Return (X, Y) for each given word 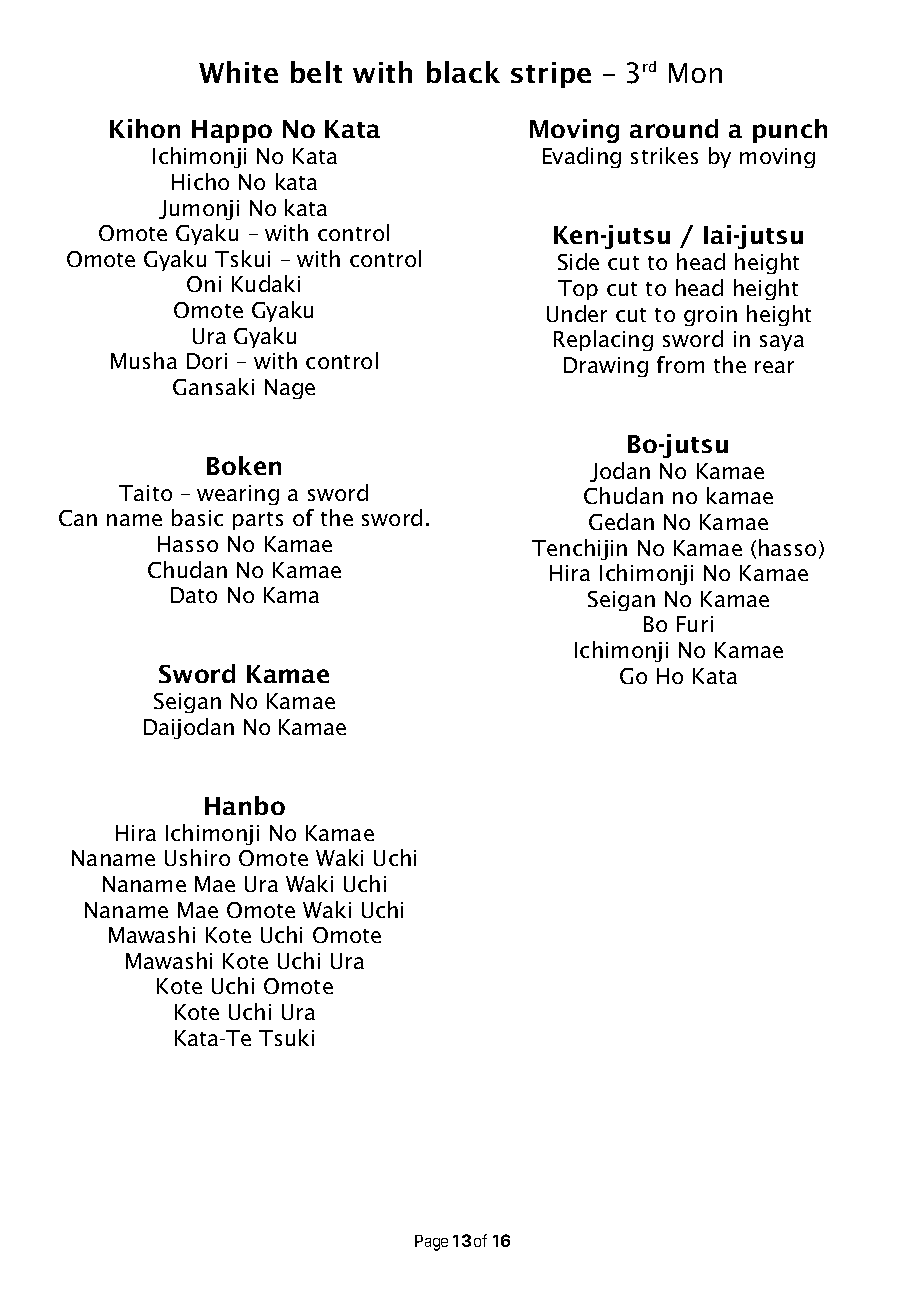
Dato (194, 595)
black (463, 72)
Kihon (145, 128)
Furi (695, 624)
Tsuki (286, 1037)
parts (258, 521)
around (674, 128)
